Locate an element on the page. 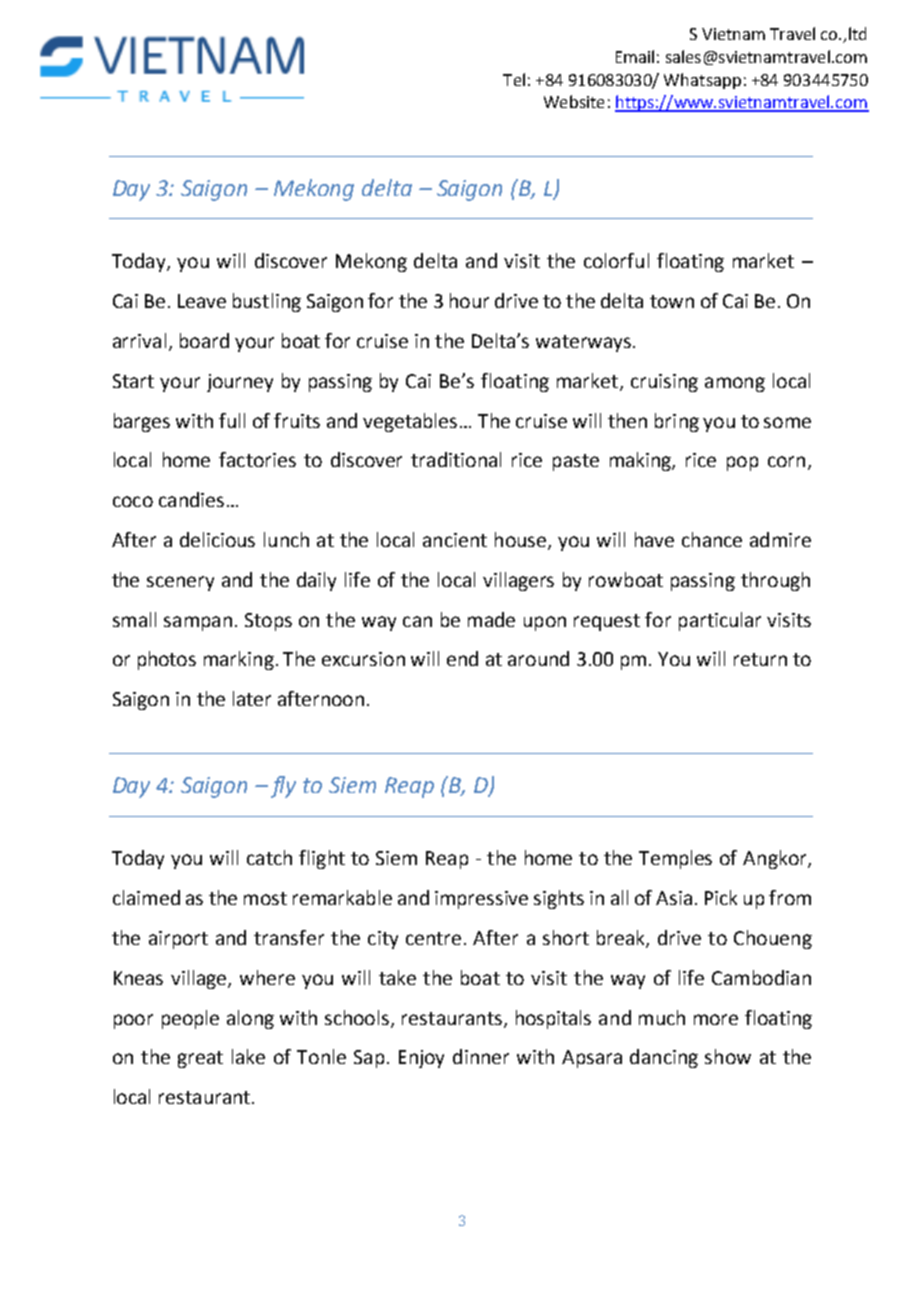 This image has height=1307, width=924. vegetables is located at coordinates (410, 422).
